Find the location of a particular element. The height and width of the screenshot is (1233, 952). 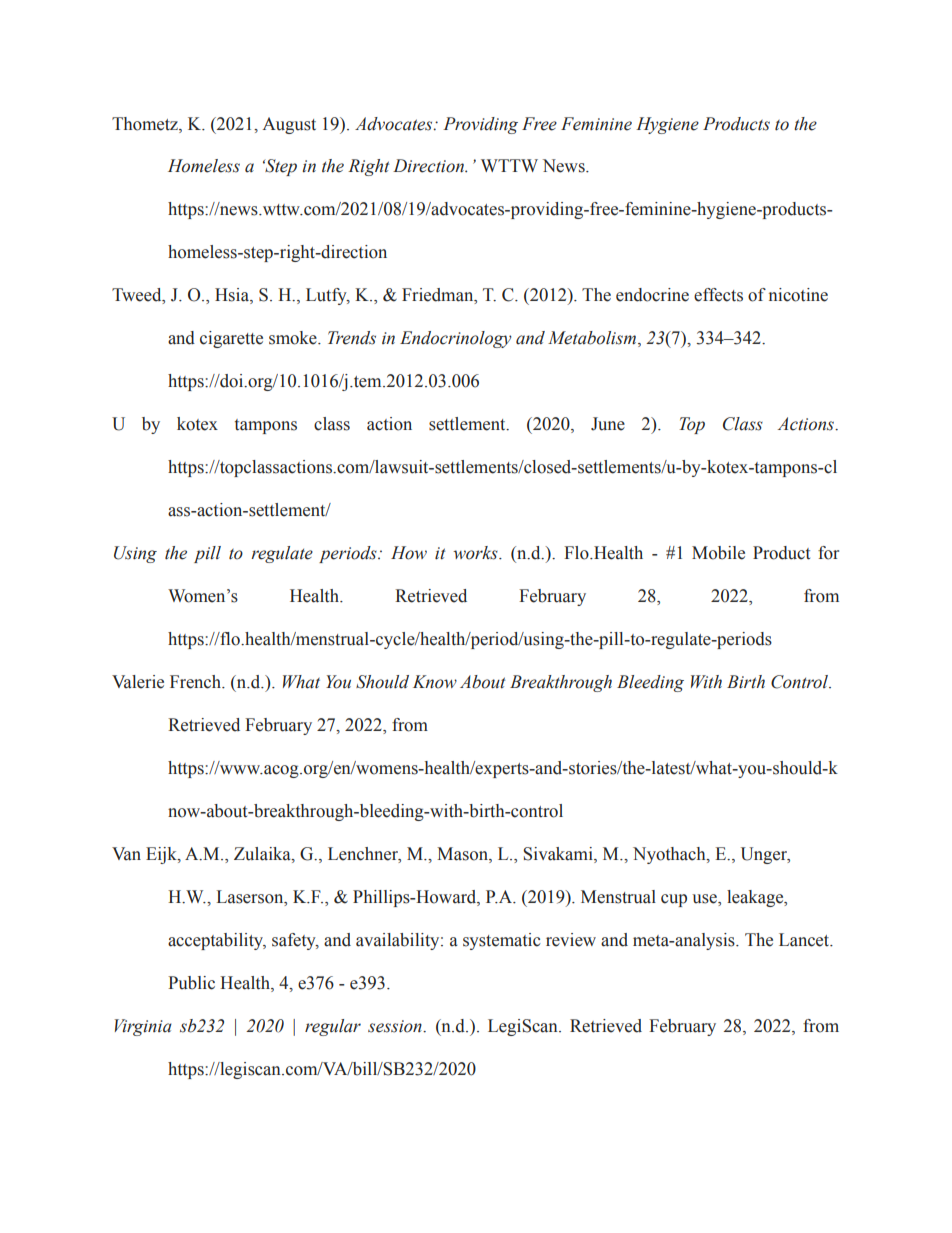

Know is located at coordinates (435, 682).
